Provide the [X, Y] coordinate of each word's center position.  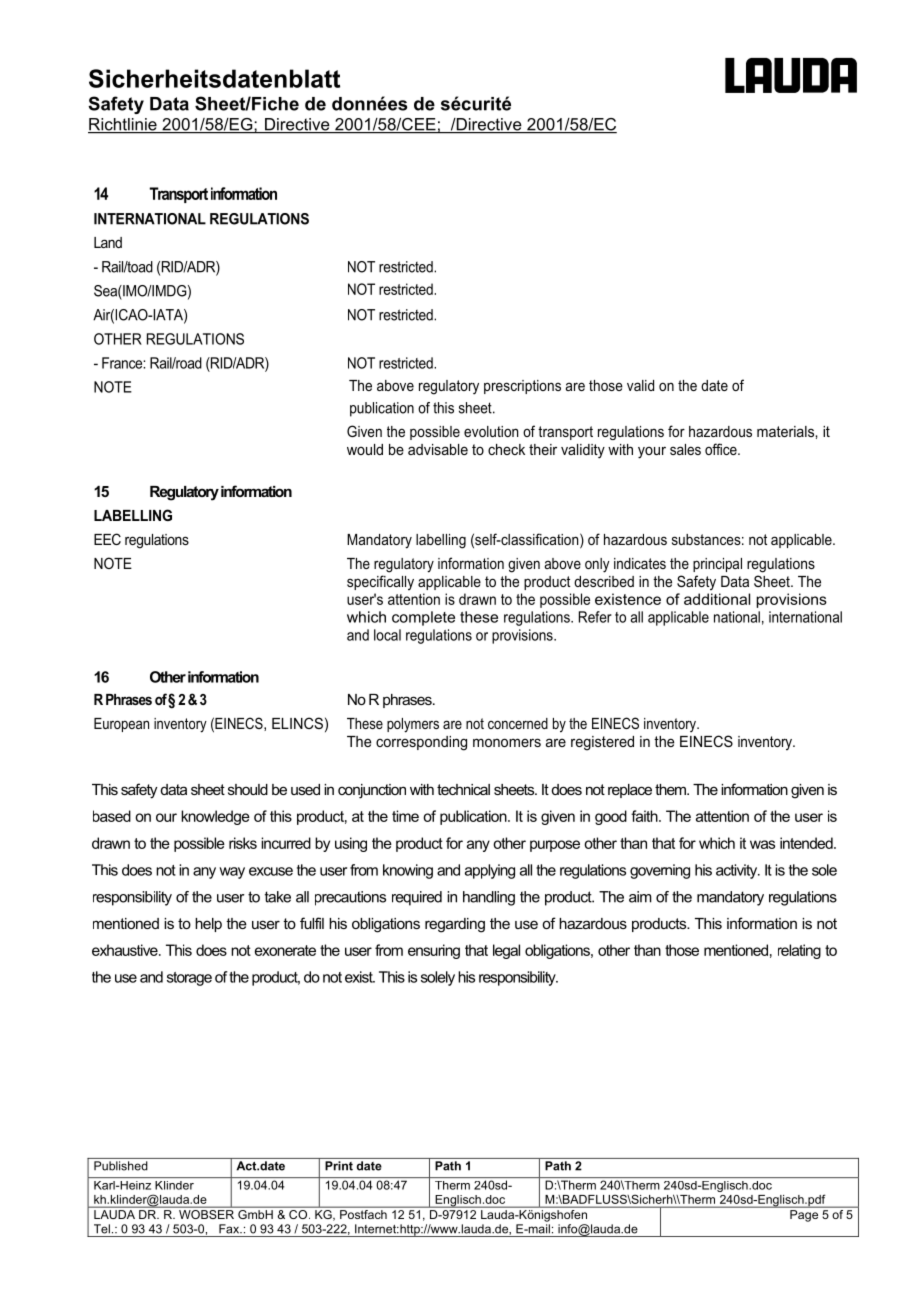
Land [108, 242]
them [672, 789]
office [722, 449]
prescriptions [522, 387]
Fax [230, 1229]
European [121, 725]
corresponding [421, 743]
